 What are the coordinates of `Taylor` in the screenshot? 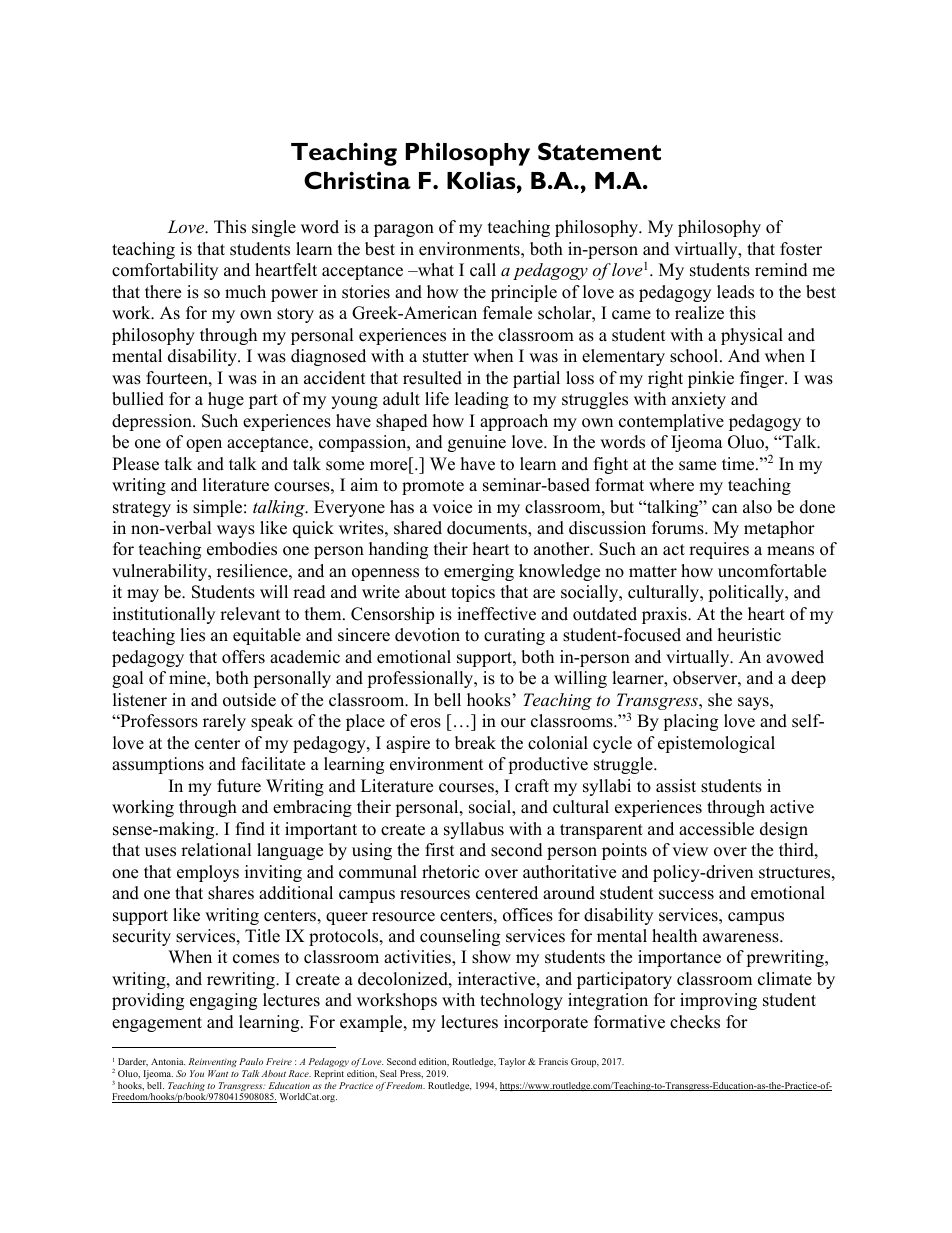 It's located at (512, 1062).
